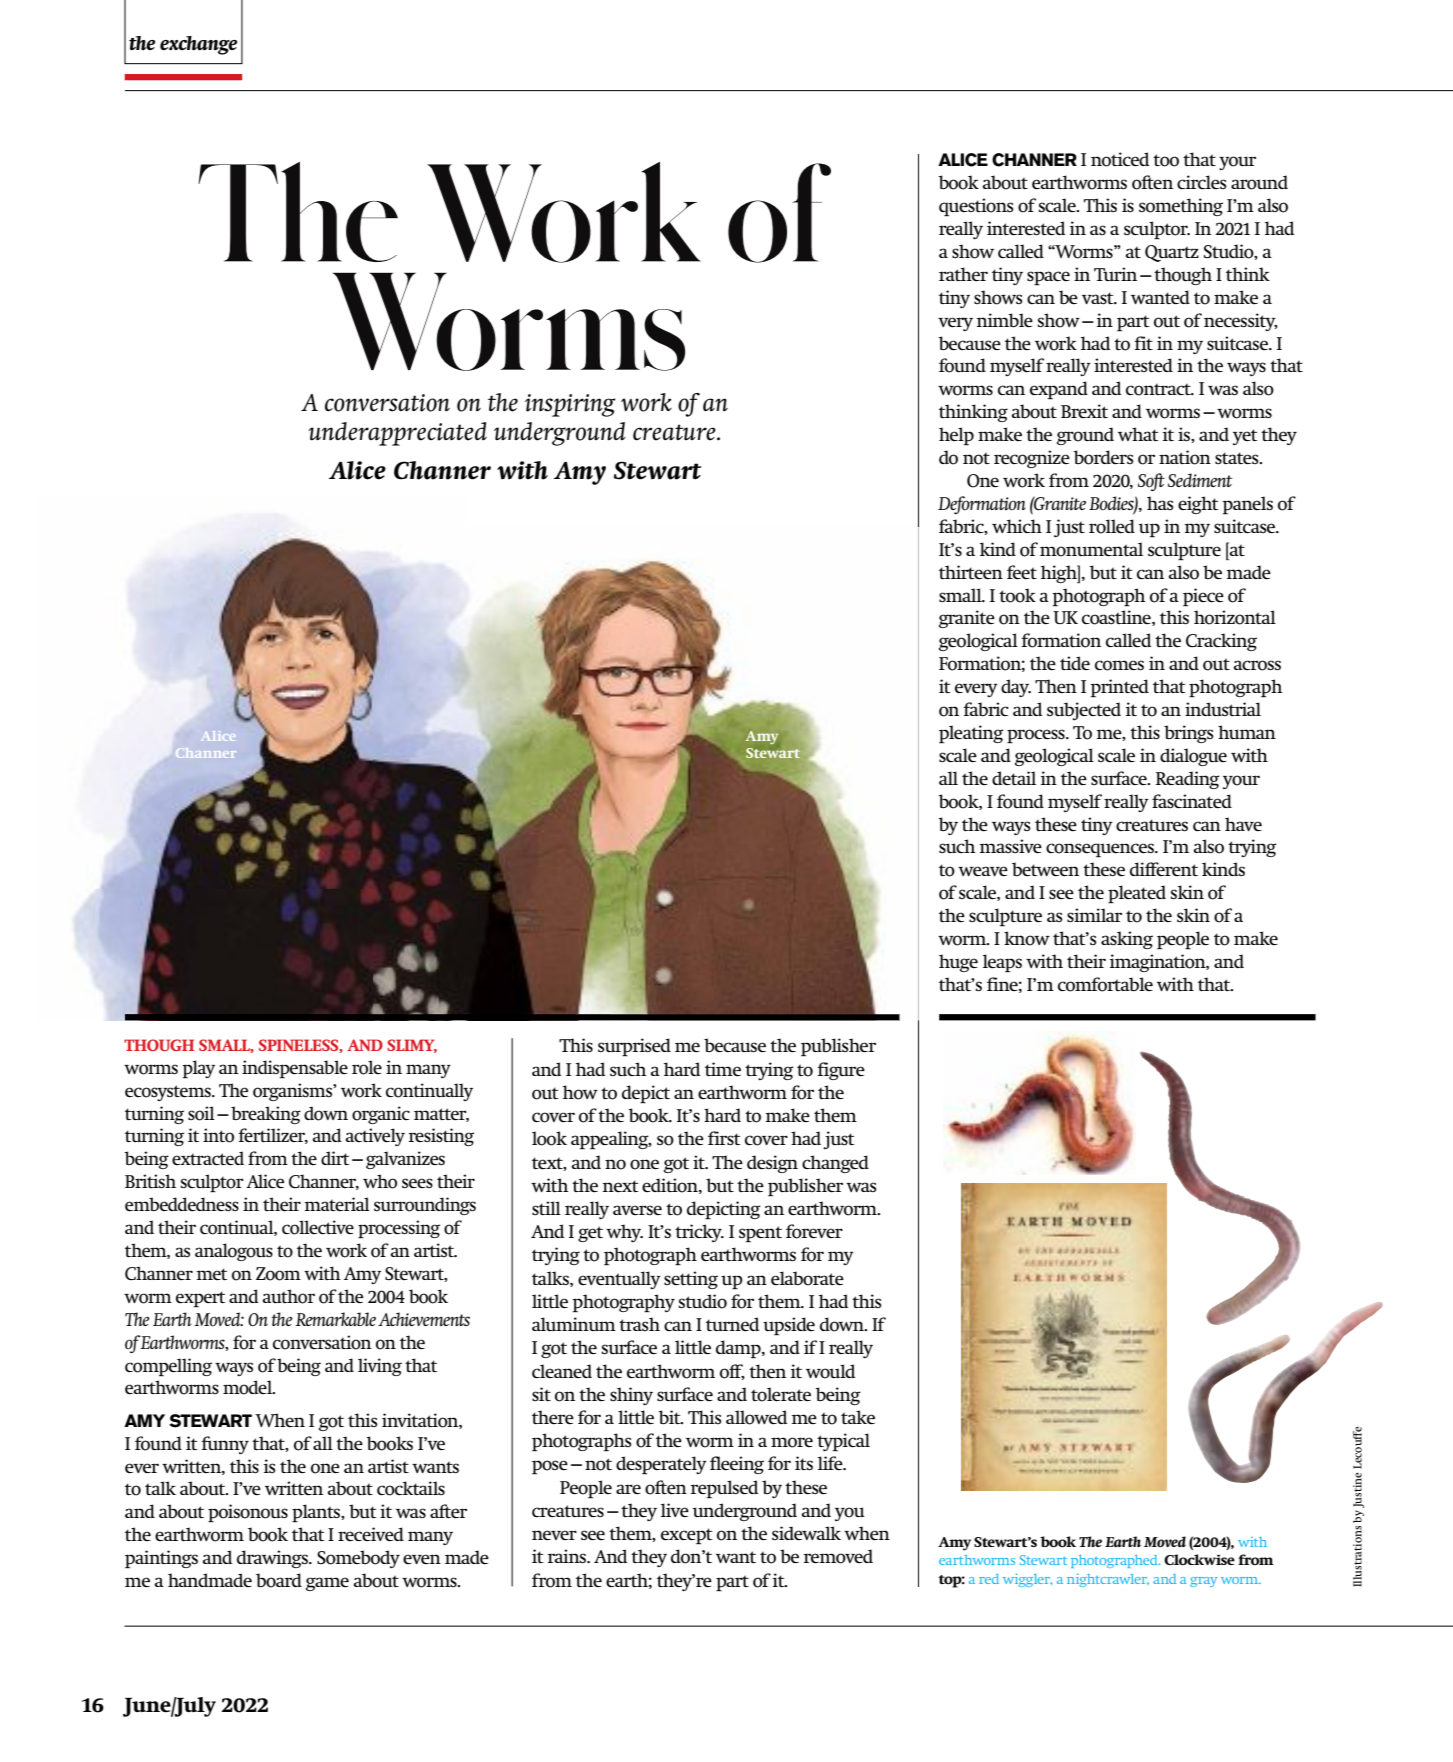 The height and width of the screenshot is (1762, 1453). What do you see at coordinates (983, 871) in the screenshot?
I see `weave` at bounding box center [983, 871].
